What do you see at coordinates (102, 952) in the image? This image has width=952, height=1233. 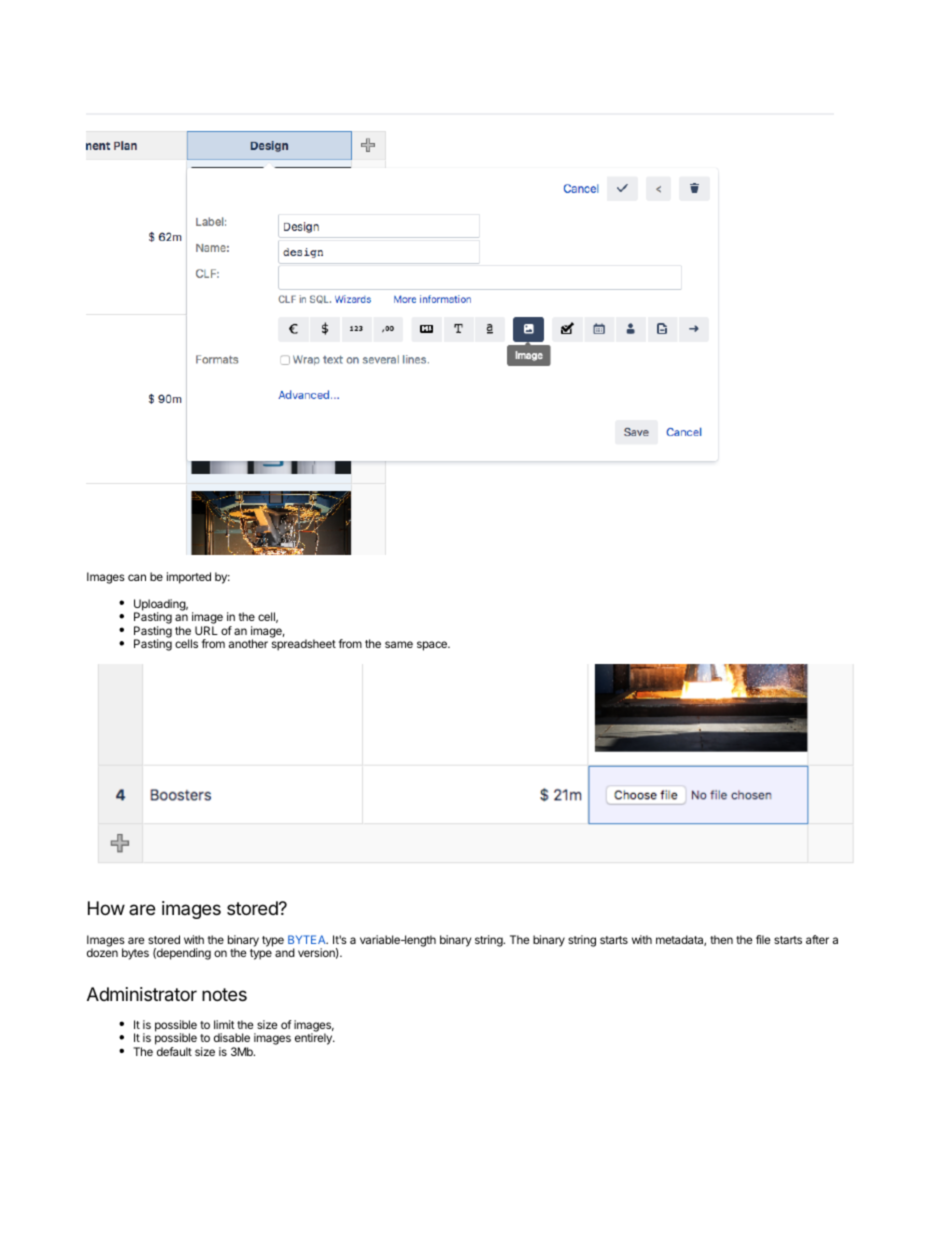 I see `dozen` at bounding box center [102, 952].
